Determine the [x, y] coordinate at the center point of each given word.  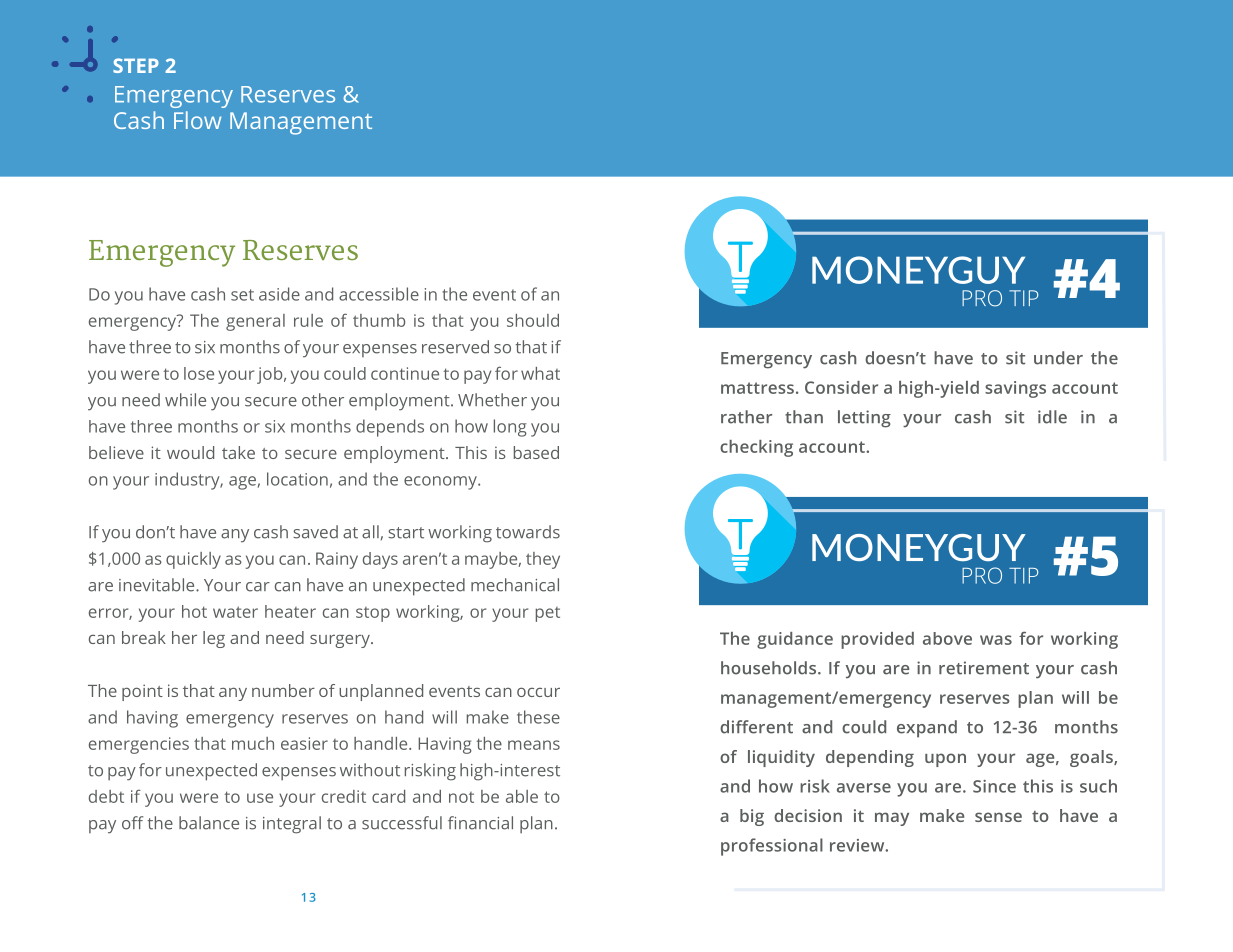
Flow [197, 120]
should [533, 320]
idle [1052, 417]
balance [209, 823]
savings [1015, 389]
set [242, 295]
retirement [984, 668]
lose [199, 373]
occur [538, 692]
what [540, 373]
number [283, 690]
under [1058, 358]
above [947, 638]
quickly [193, 560]
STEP [136, 65]
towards [528, 532]
